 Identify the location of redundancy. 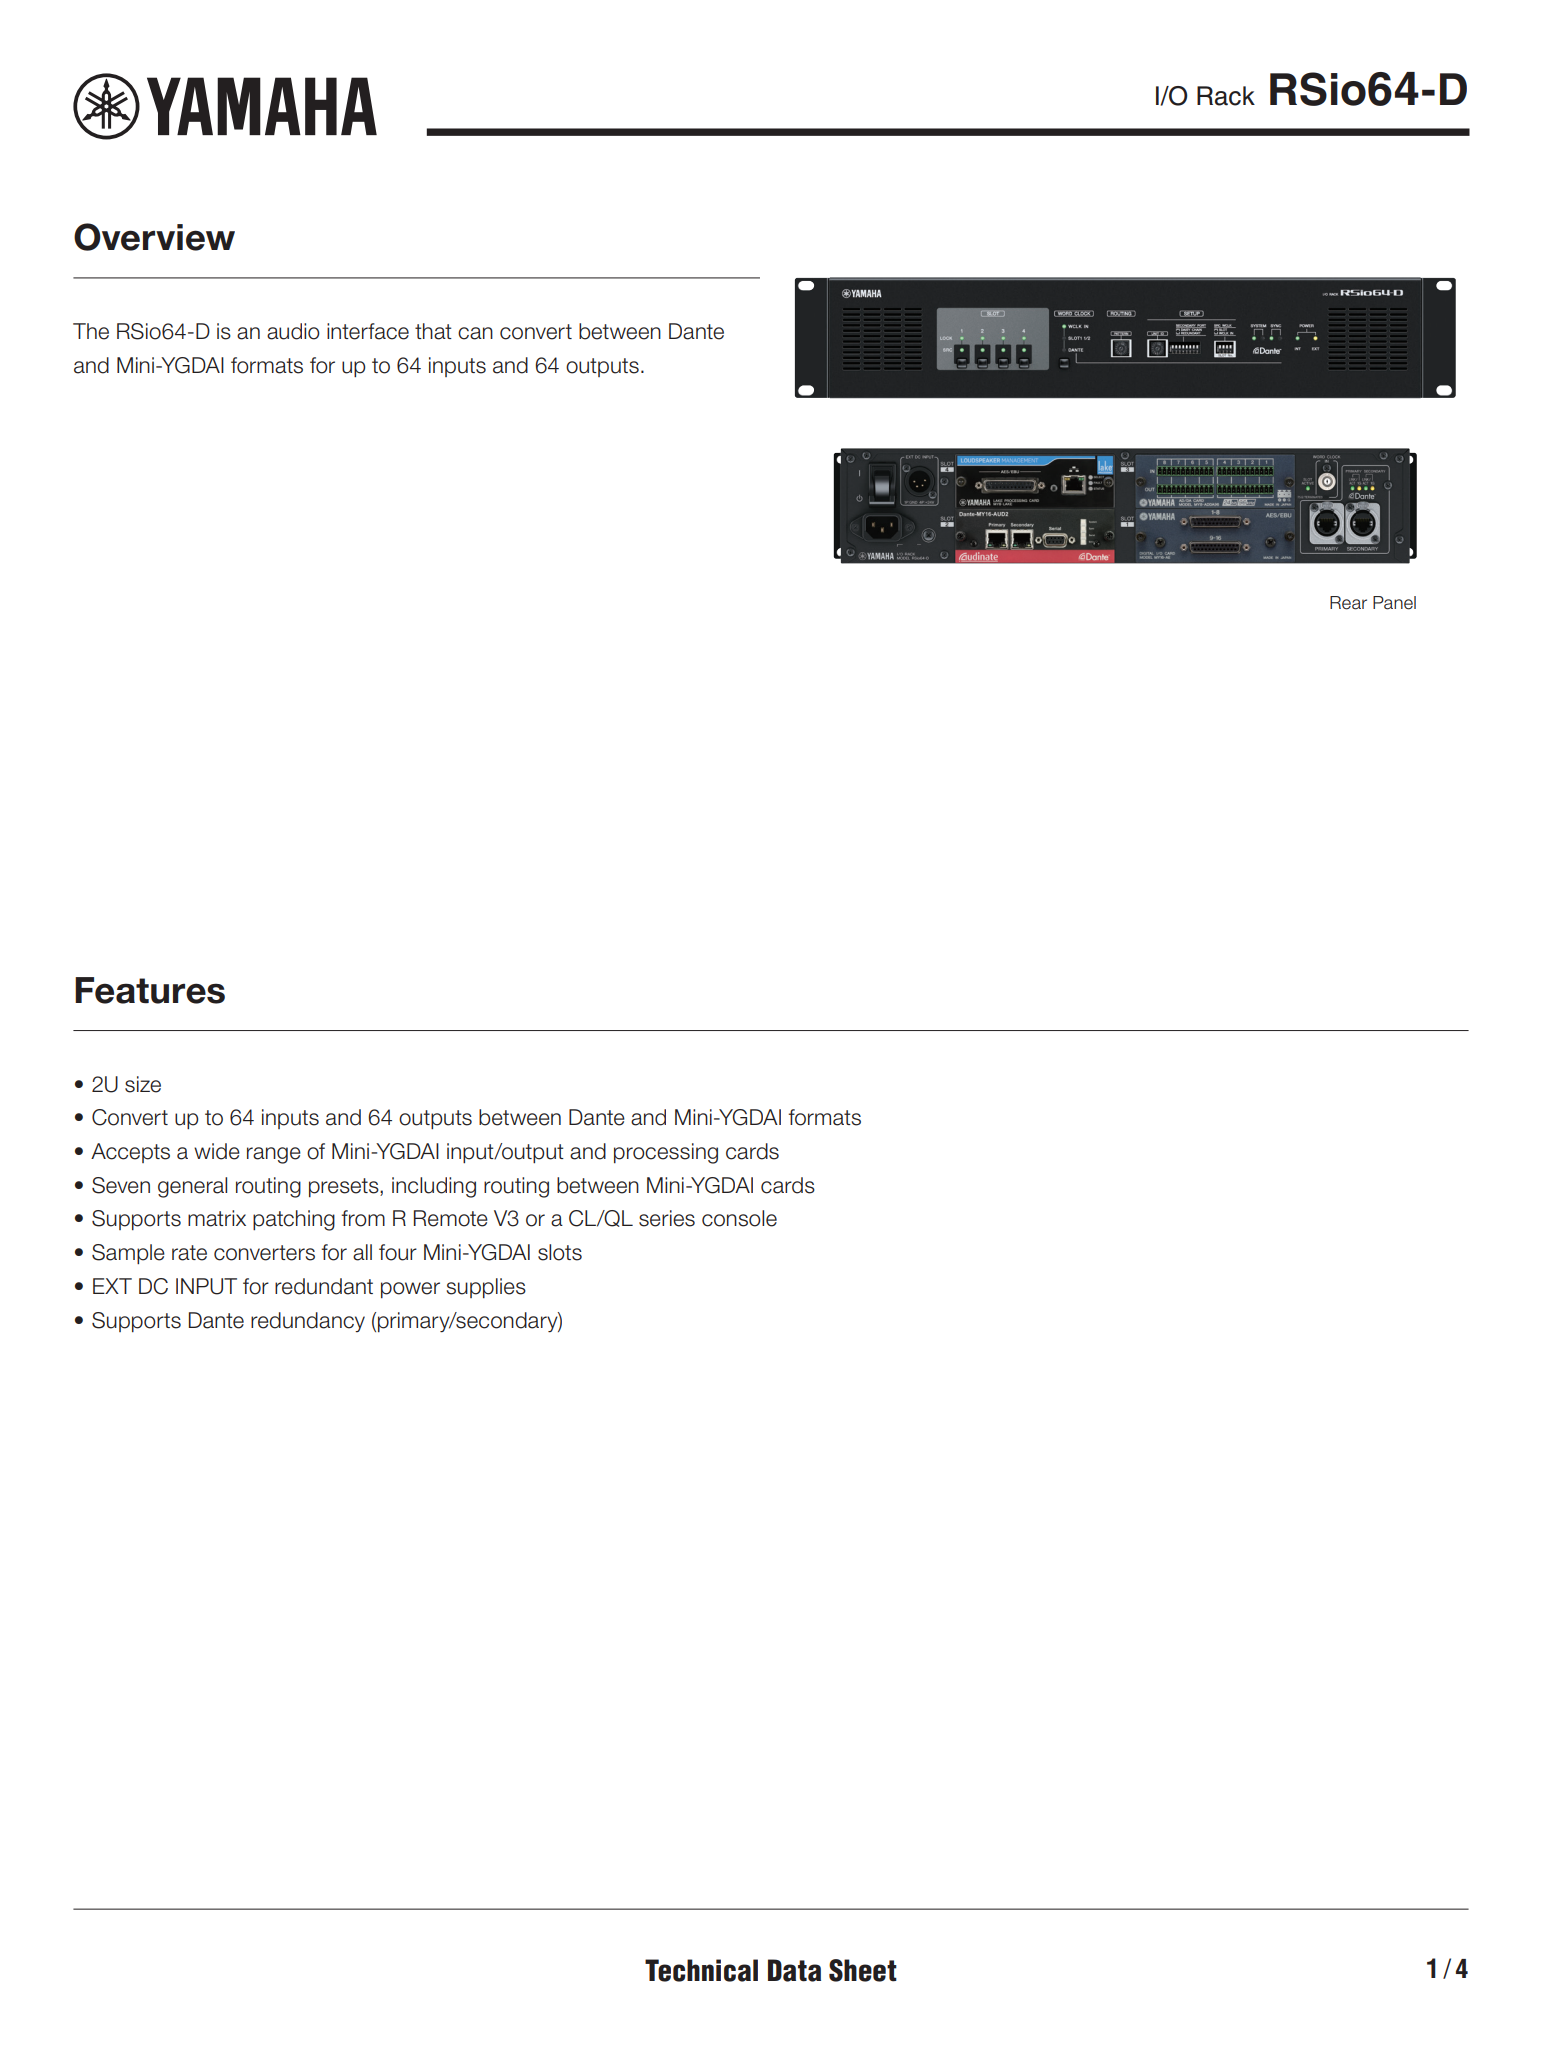
(308, 1322).
